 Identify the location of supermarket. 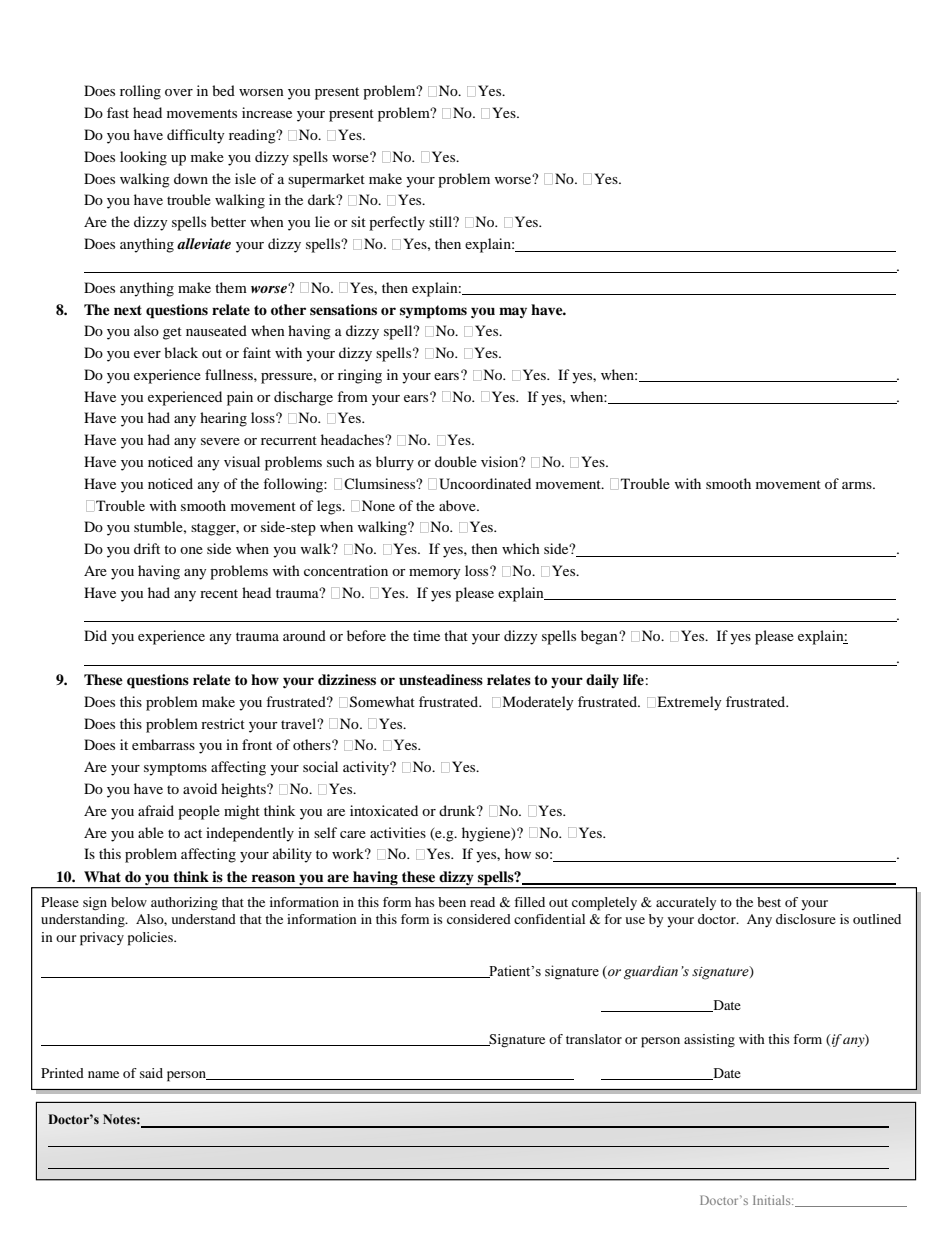
(326, 180).
